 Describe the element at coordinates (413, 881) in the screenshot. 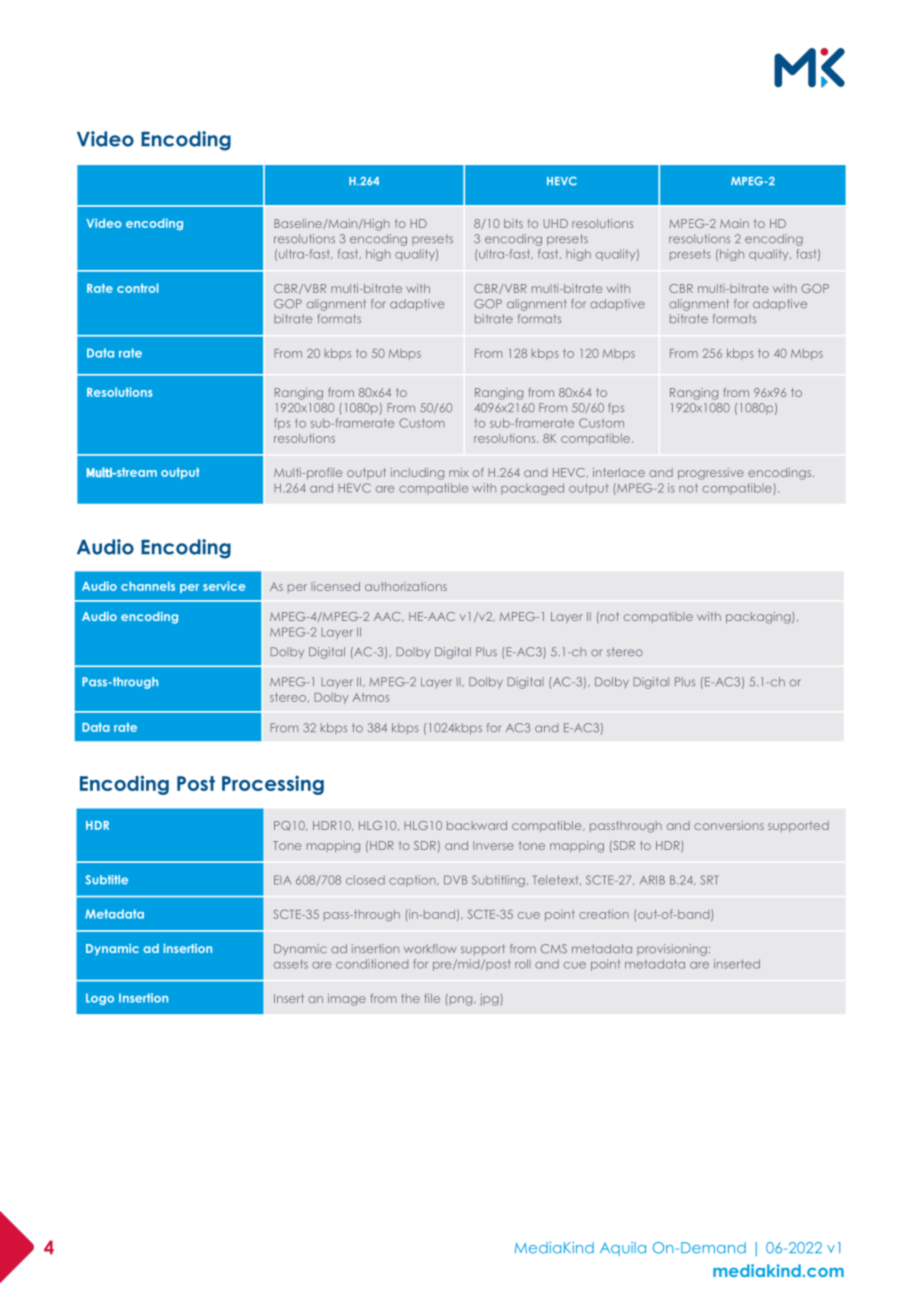

I see `caption` at that location.
